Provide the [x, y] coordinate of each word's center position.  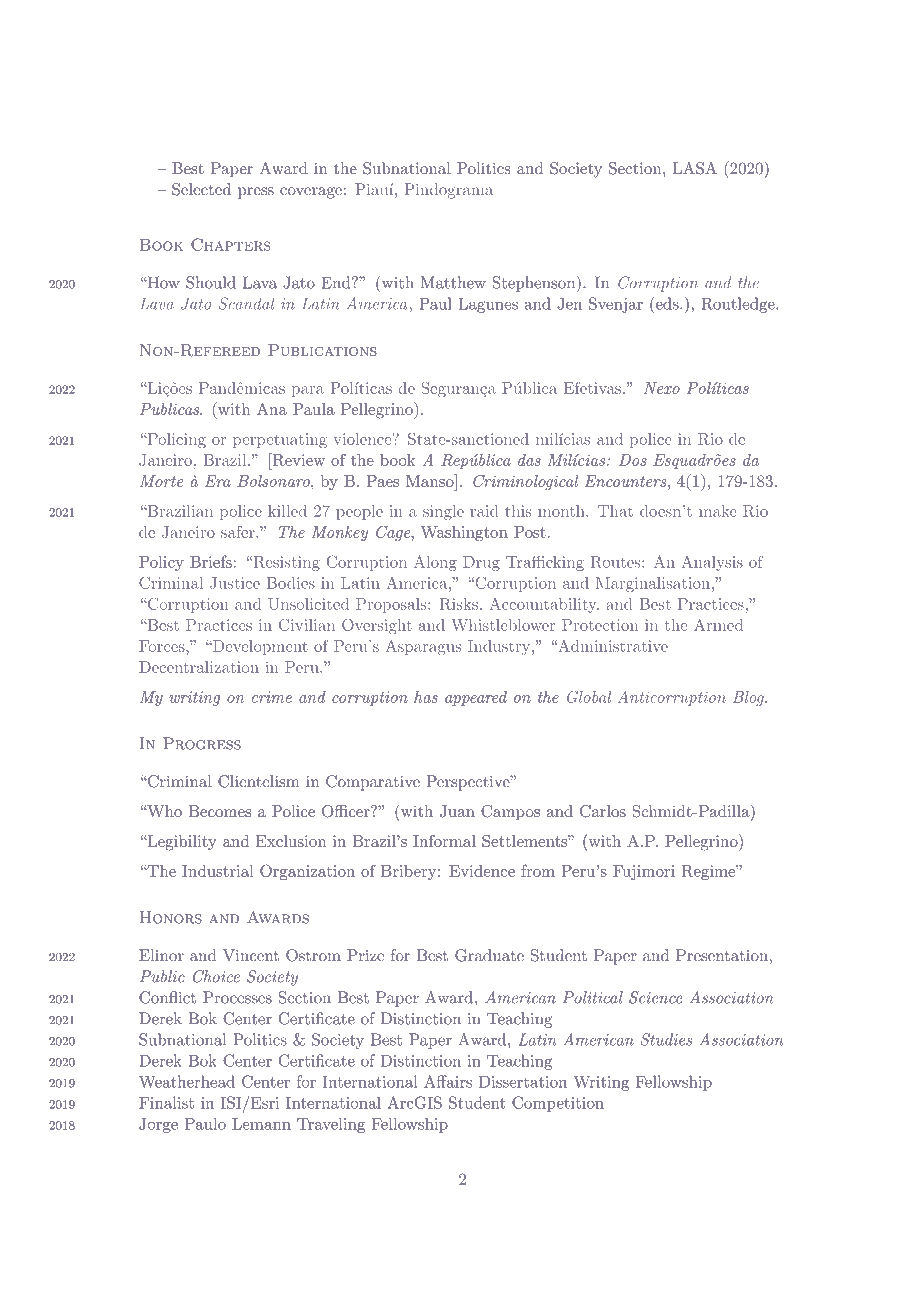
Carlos [603, 811]
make [718, 511]
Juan [457, 811]
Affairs [448, 1081]
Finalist [166, 1102]
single [443, 512]
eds [667, 303]
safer [239, 532]
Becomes [219, 811]
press [256, 193]
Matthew [453, 282]
